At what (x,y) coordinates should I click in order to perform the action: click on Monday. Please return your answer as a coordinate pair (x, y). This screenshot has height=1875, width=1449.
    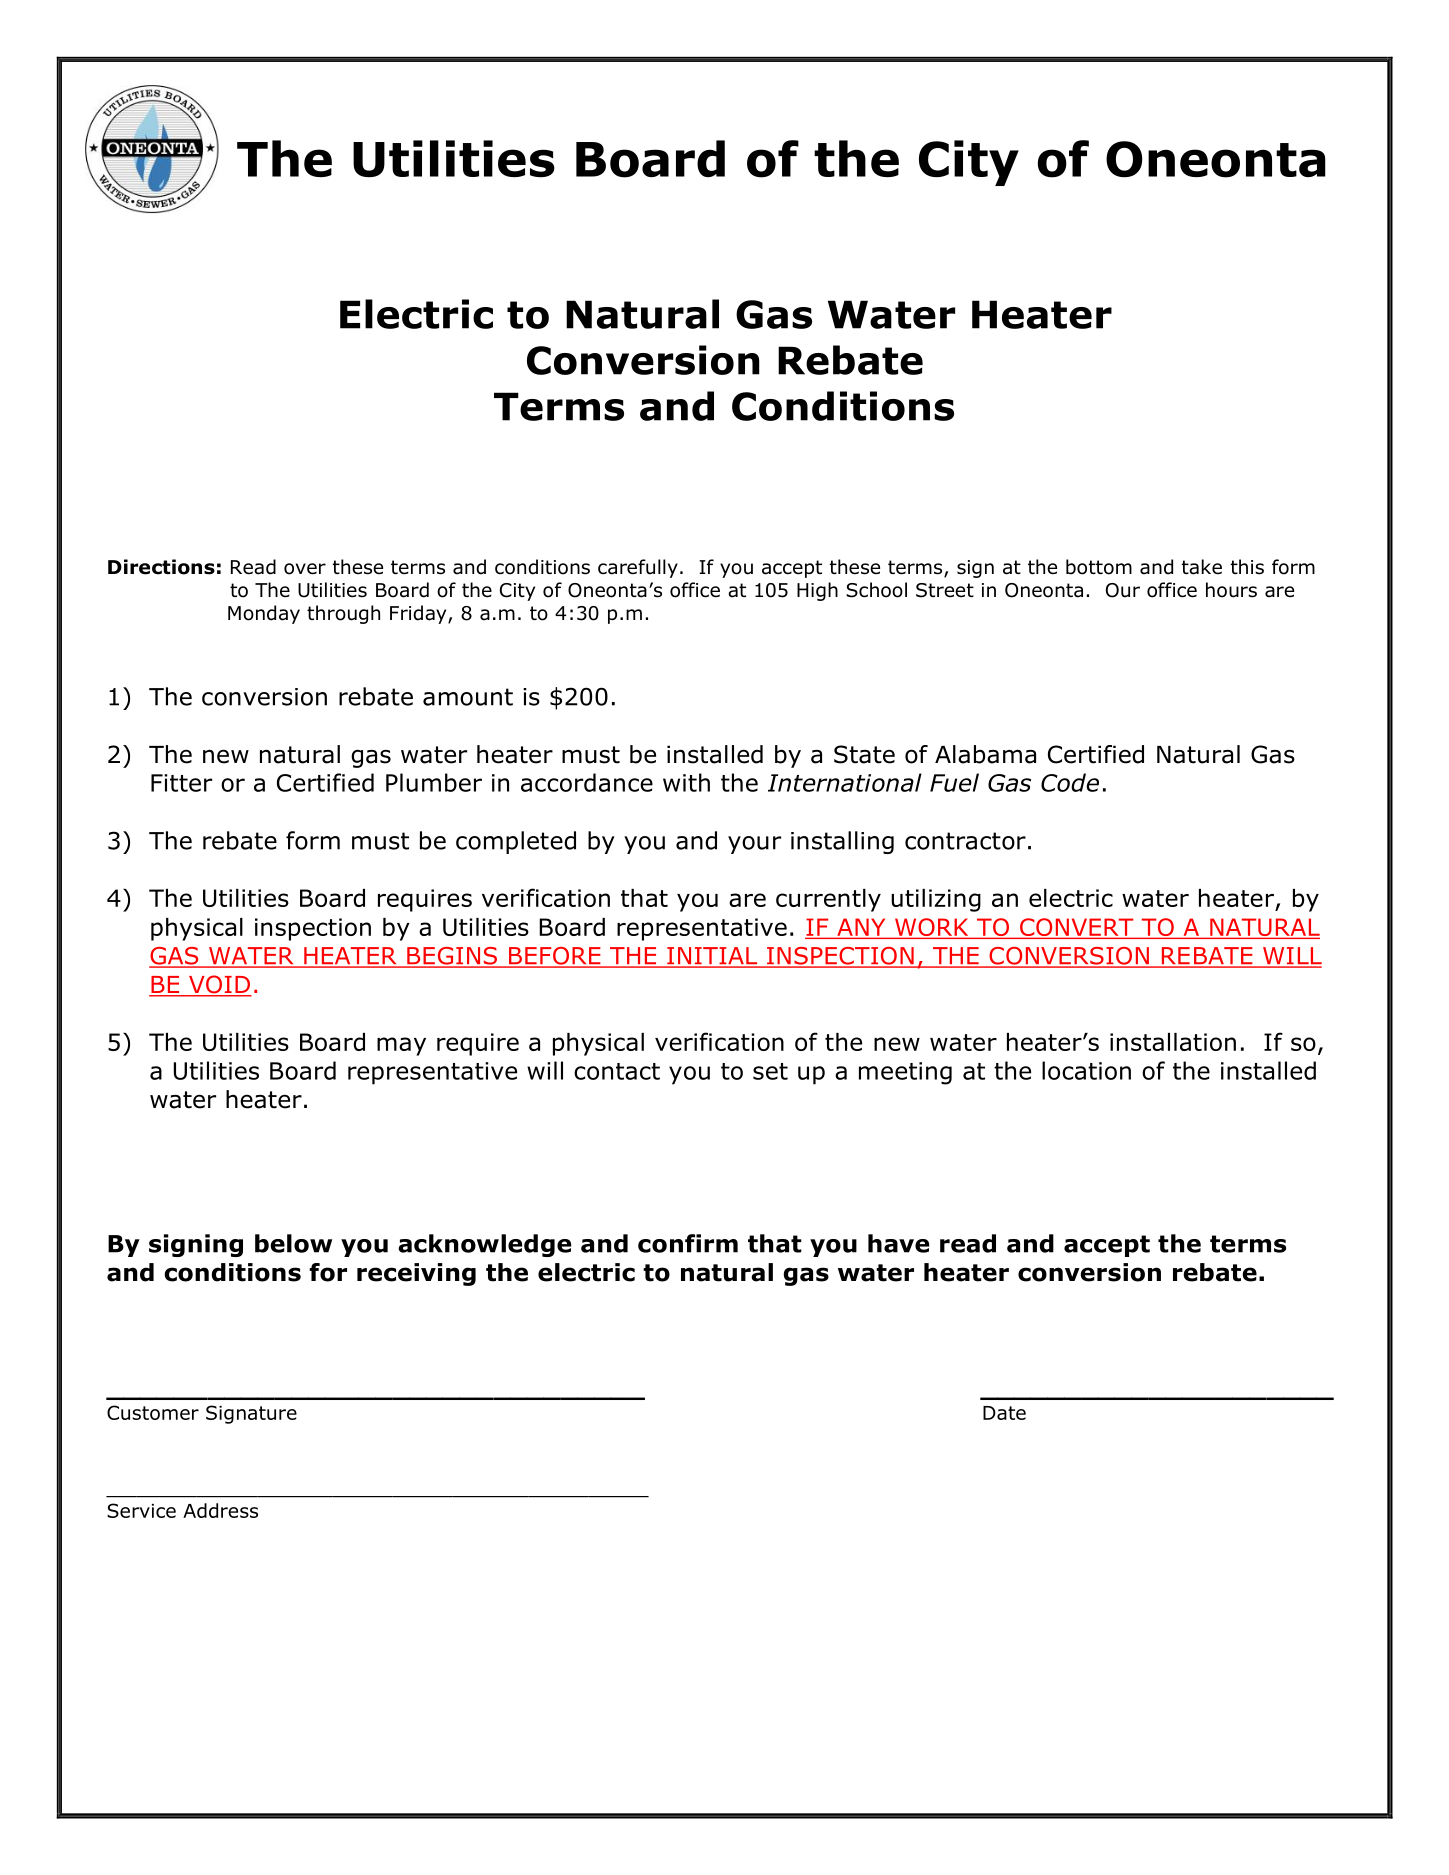
    Looking at the image, I should click on (264, 614).
